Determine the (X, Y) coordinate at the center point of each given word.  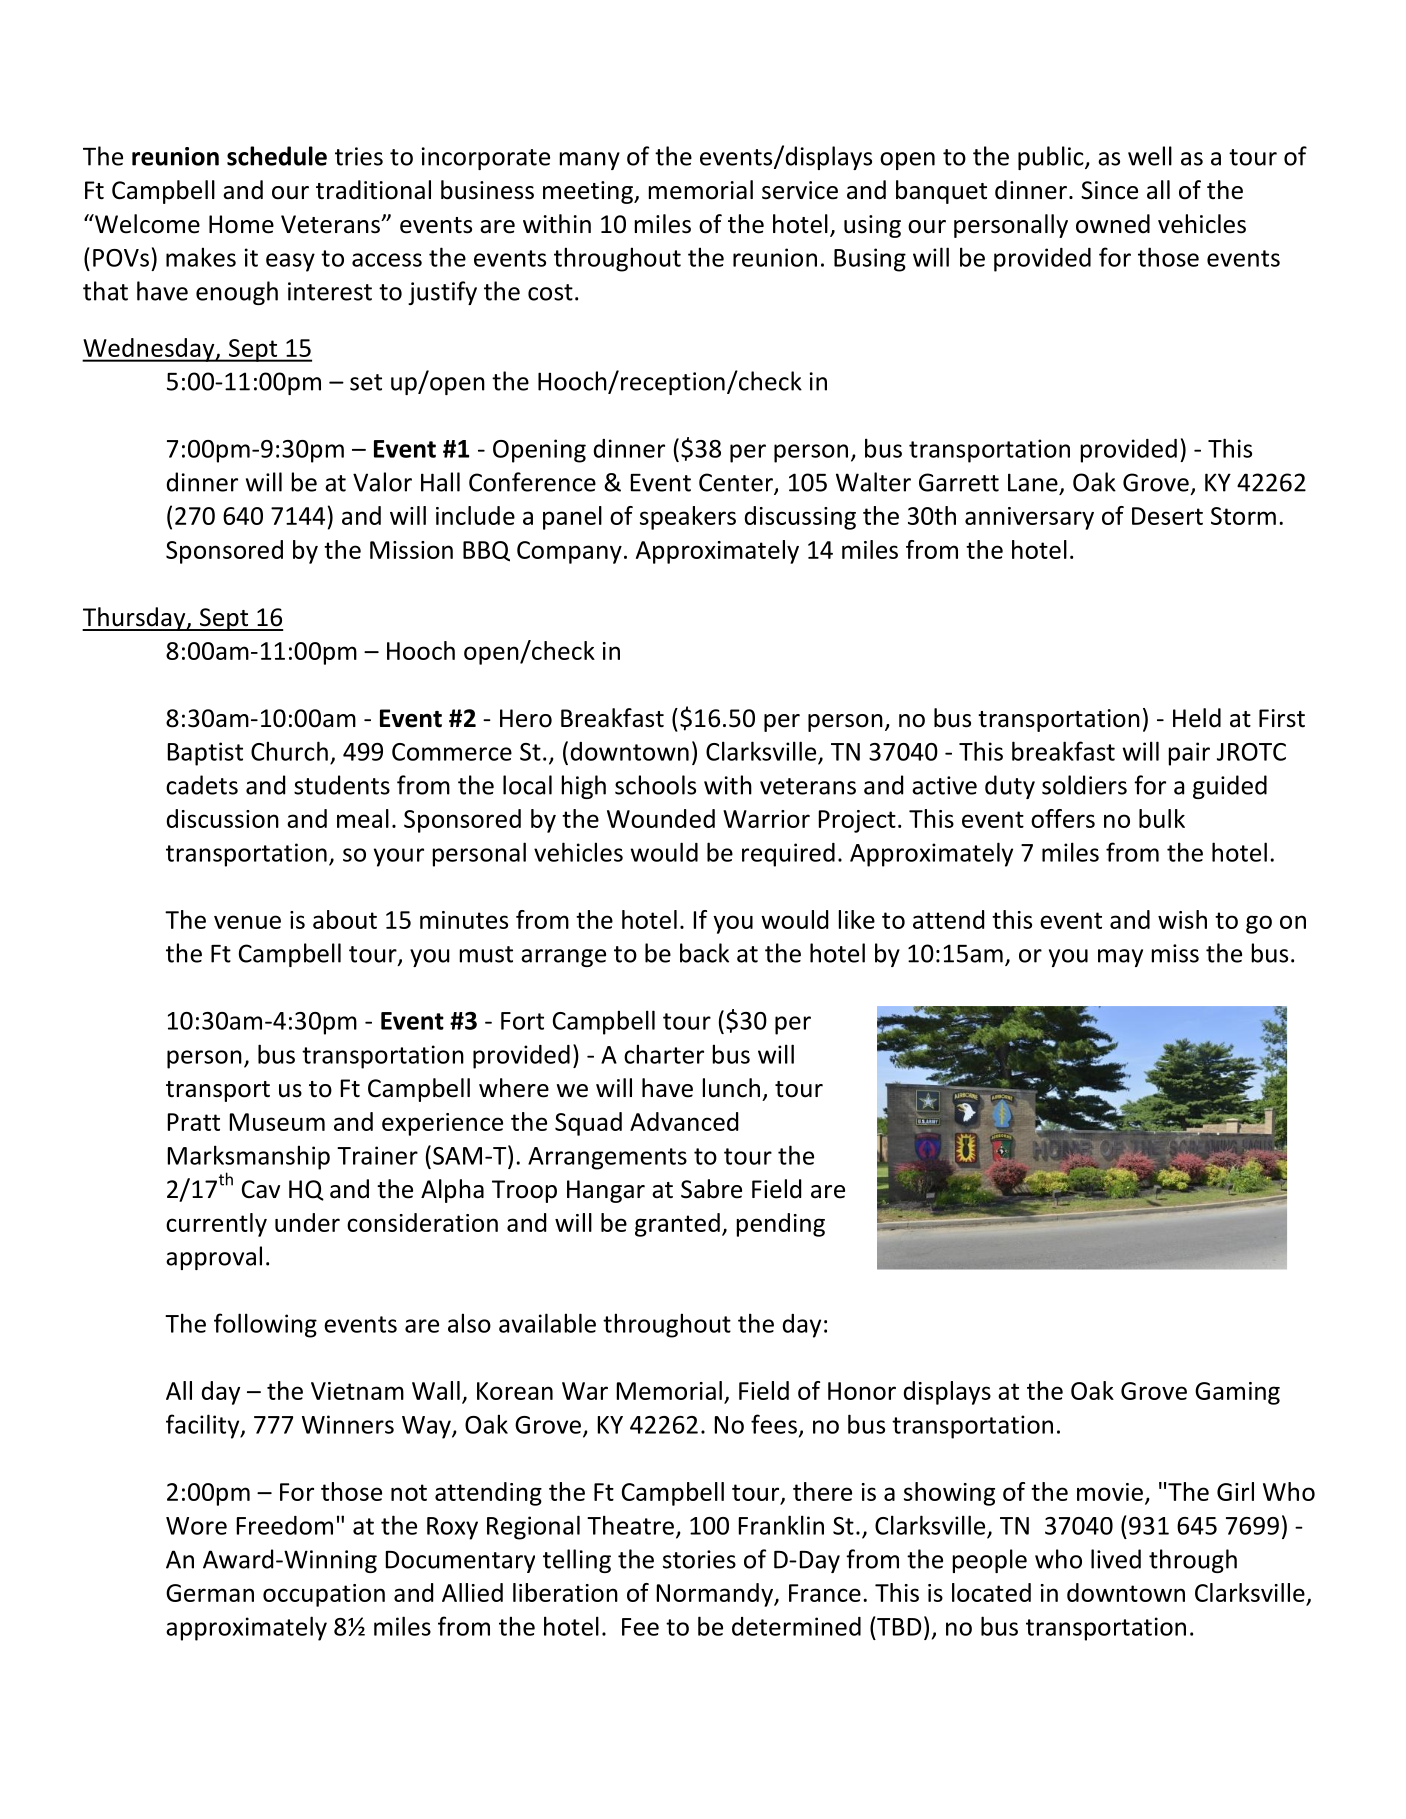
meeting (589, 192)
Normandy (716, 1595)
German (210, 1593)
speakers (688, 518)
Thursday (135, 619)
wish (1182, 919)
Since (1109, 190)
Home (241, 224)
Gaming (1237, 1393)
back (704, 953)
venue (247, 922)
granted (677, 1225)
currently (216, 1225)
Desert (1167, 516)
